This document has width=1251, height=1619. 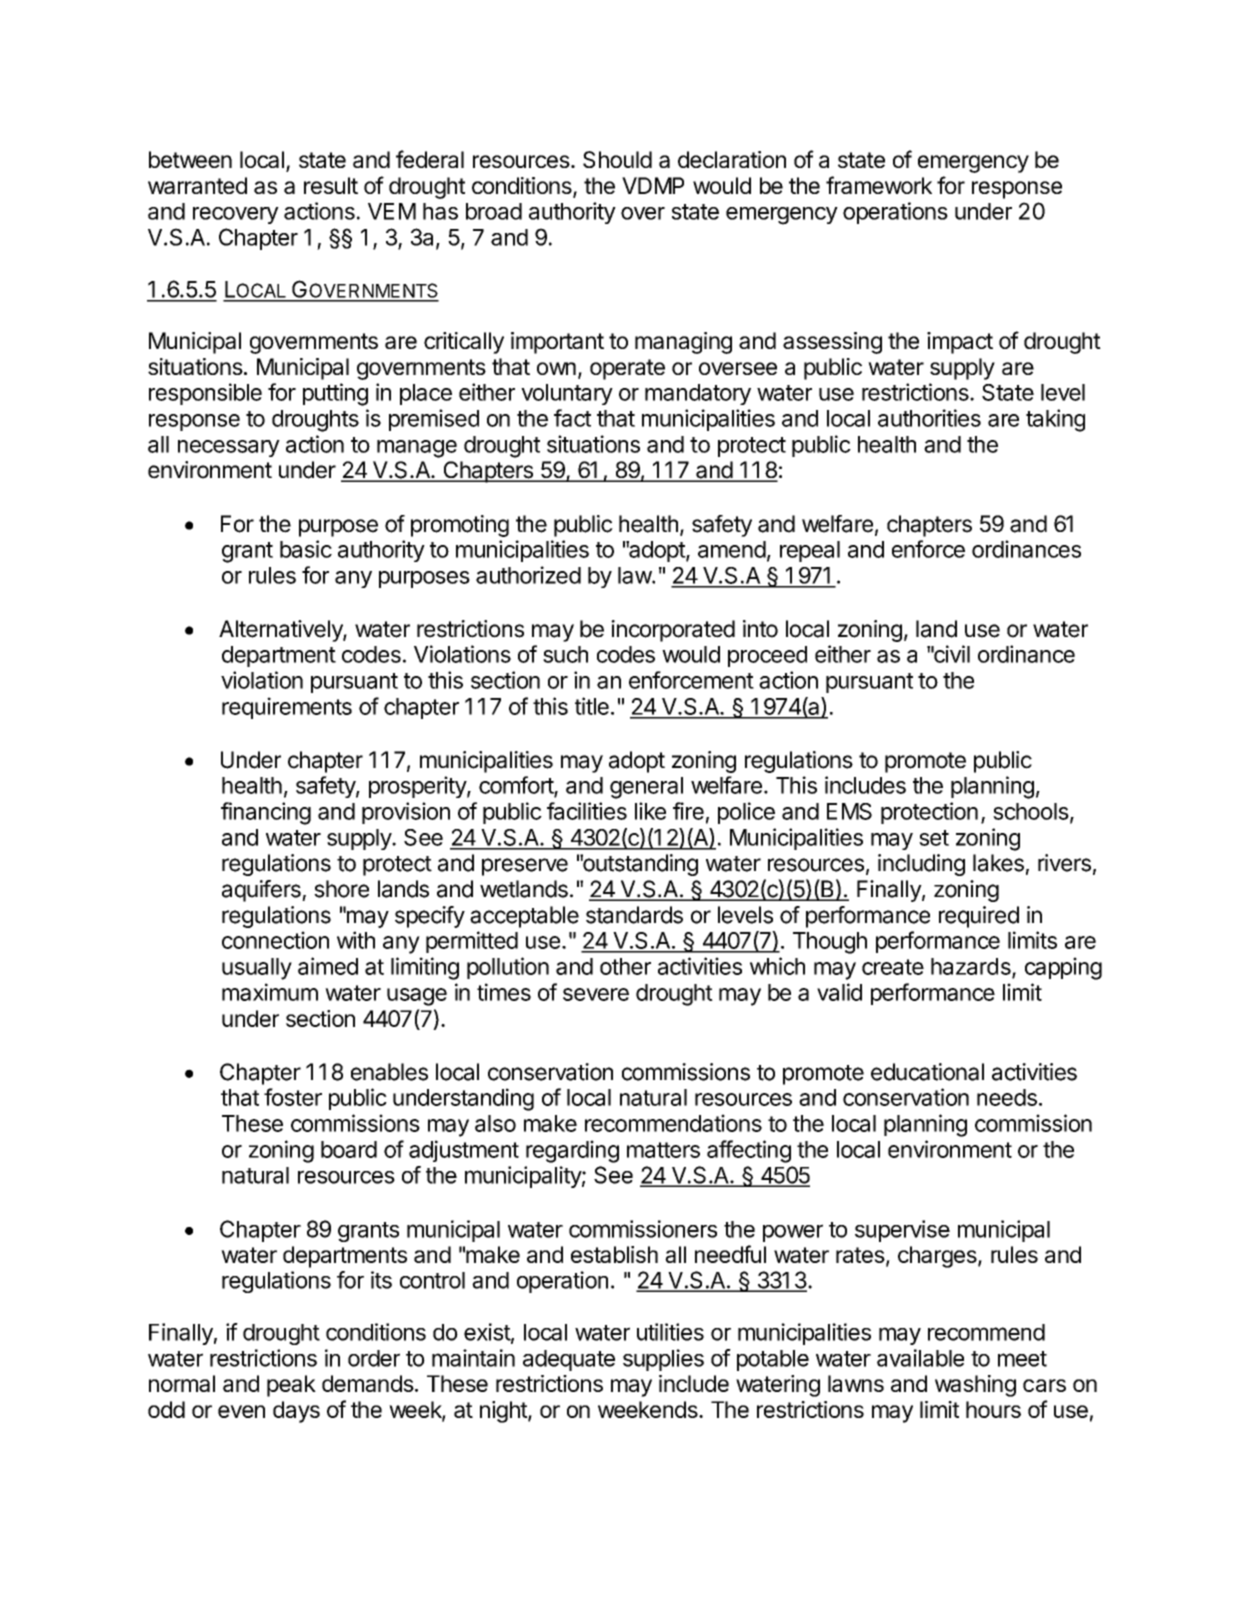 What do you see at coordinates (331, 185) in the document?
I see `result` at bounding box center [331, 185].
